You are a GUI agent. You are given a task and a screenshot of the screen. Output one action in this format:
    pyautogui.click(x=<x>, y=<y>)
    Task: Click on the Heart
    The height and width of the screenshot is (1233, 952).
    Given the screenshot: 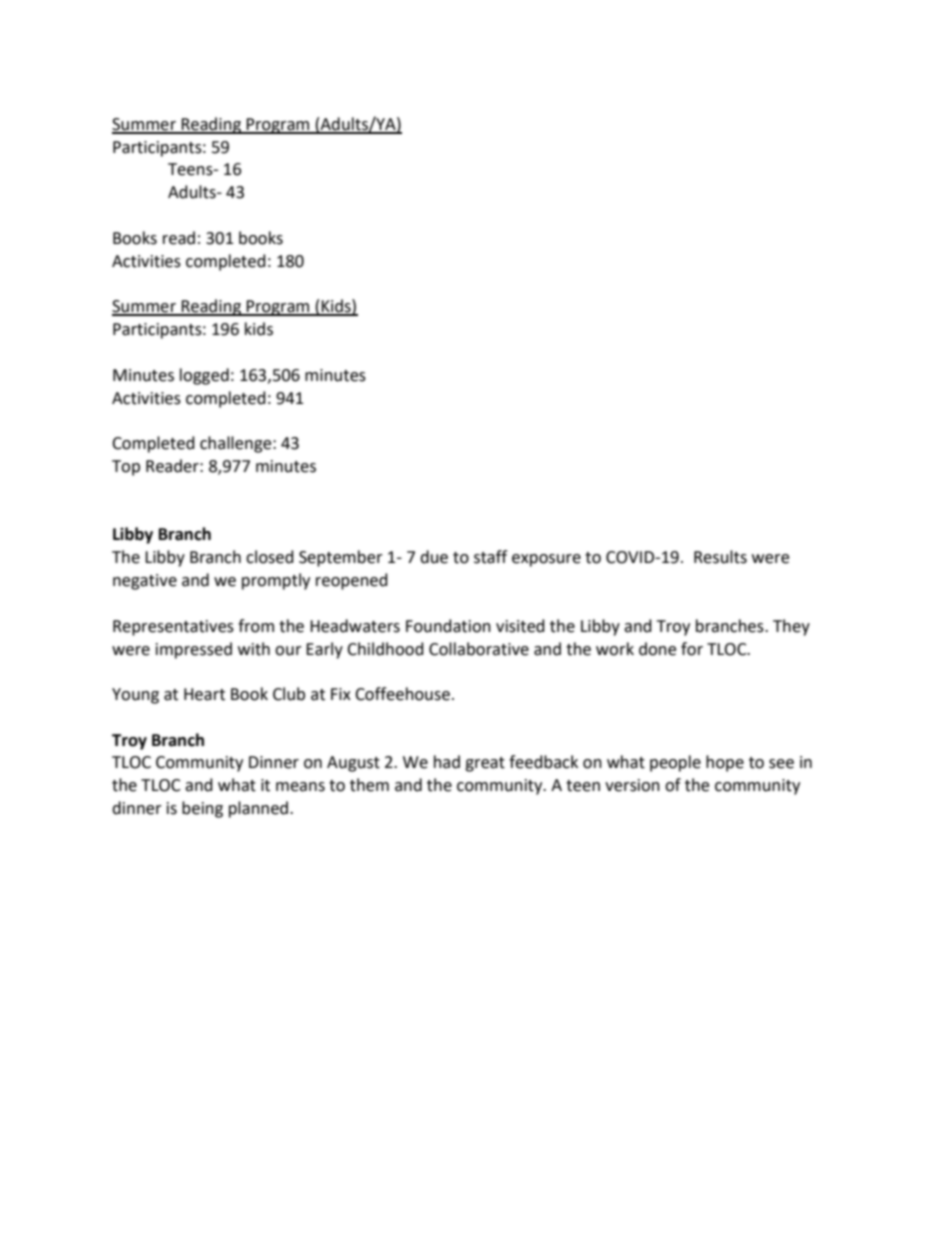 What is the action you would take?
    pyautogui.click(x=204, y=694)
